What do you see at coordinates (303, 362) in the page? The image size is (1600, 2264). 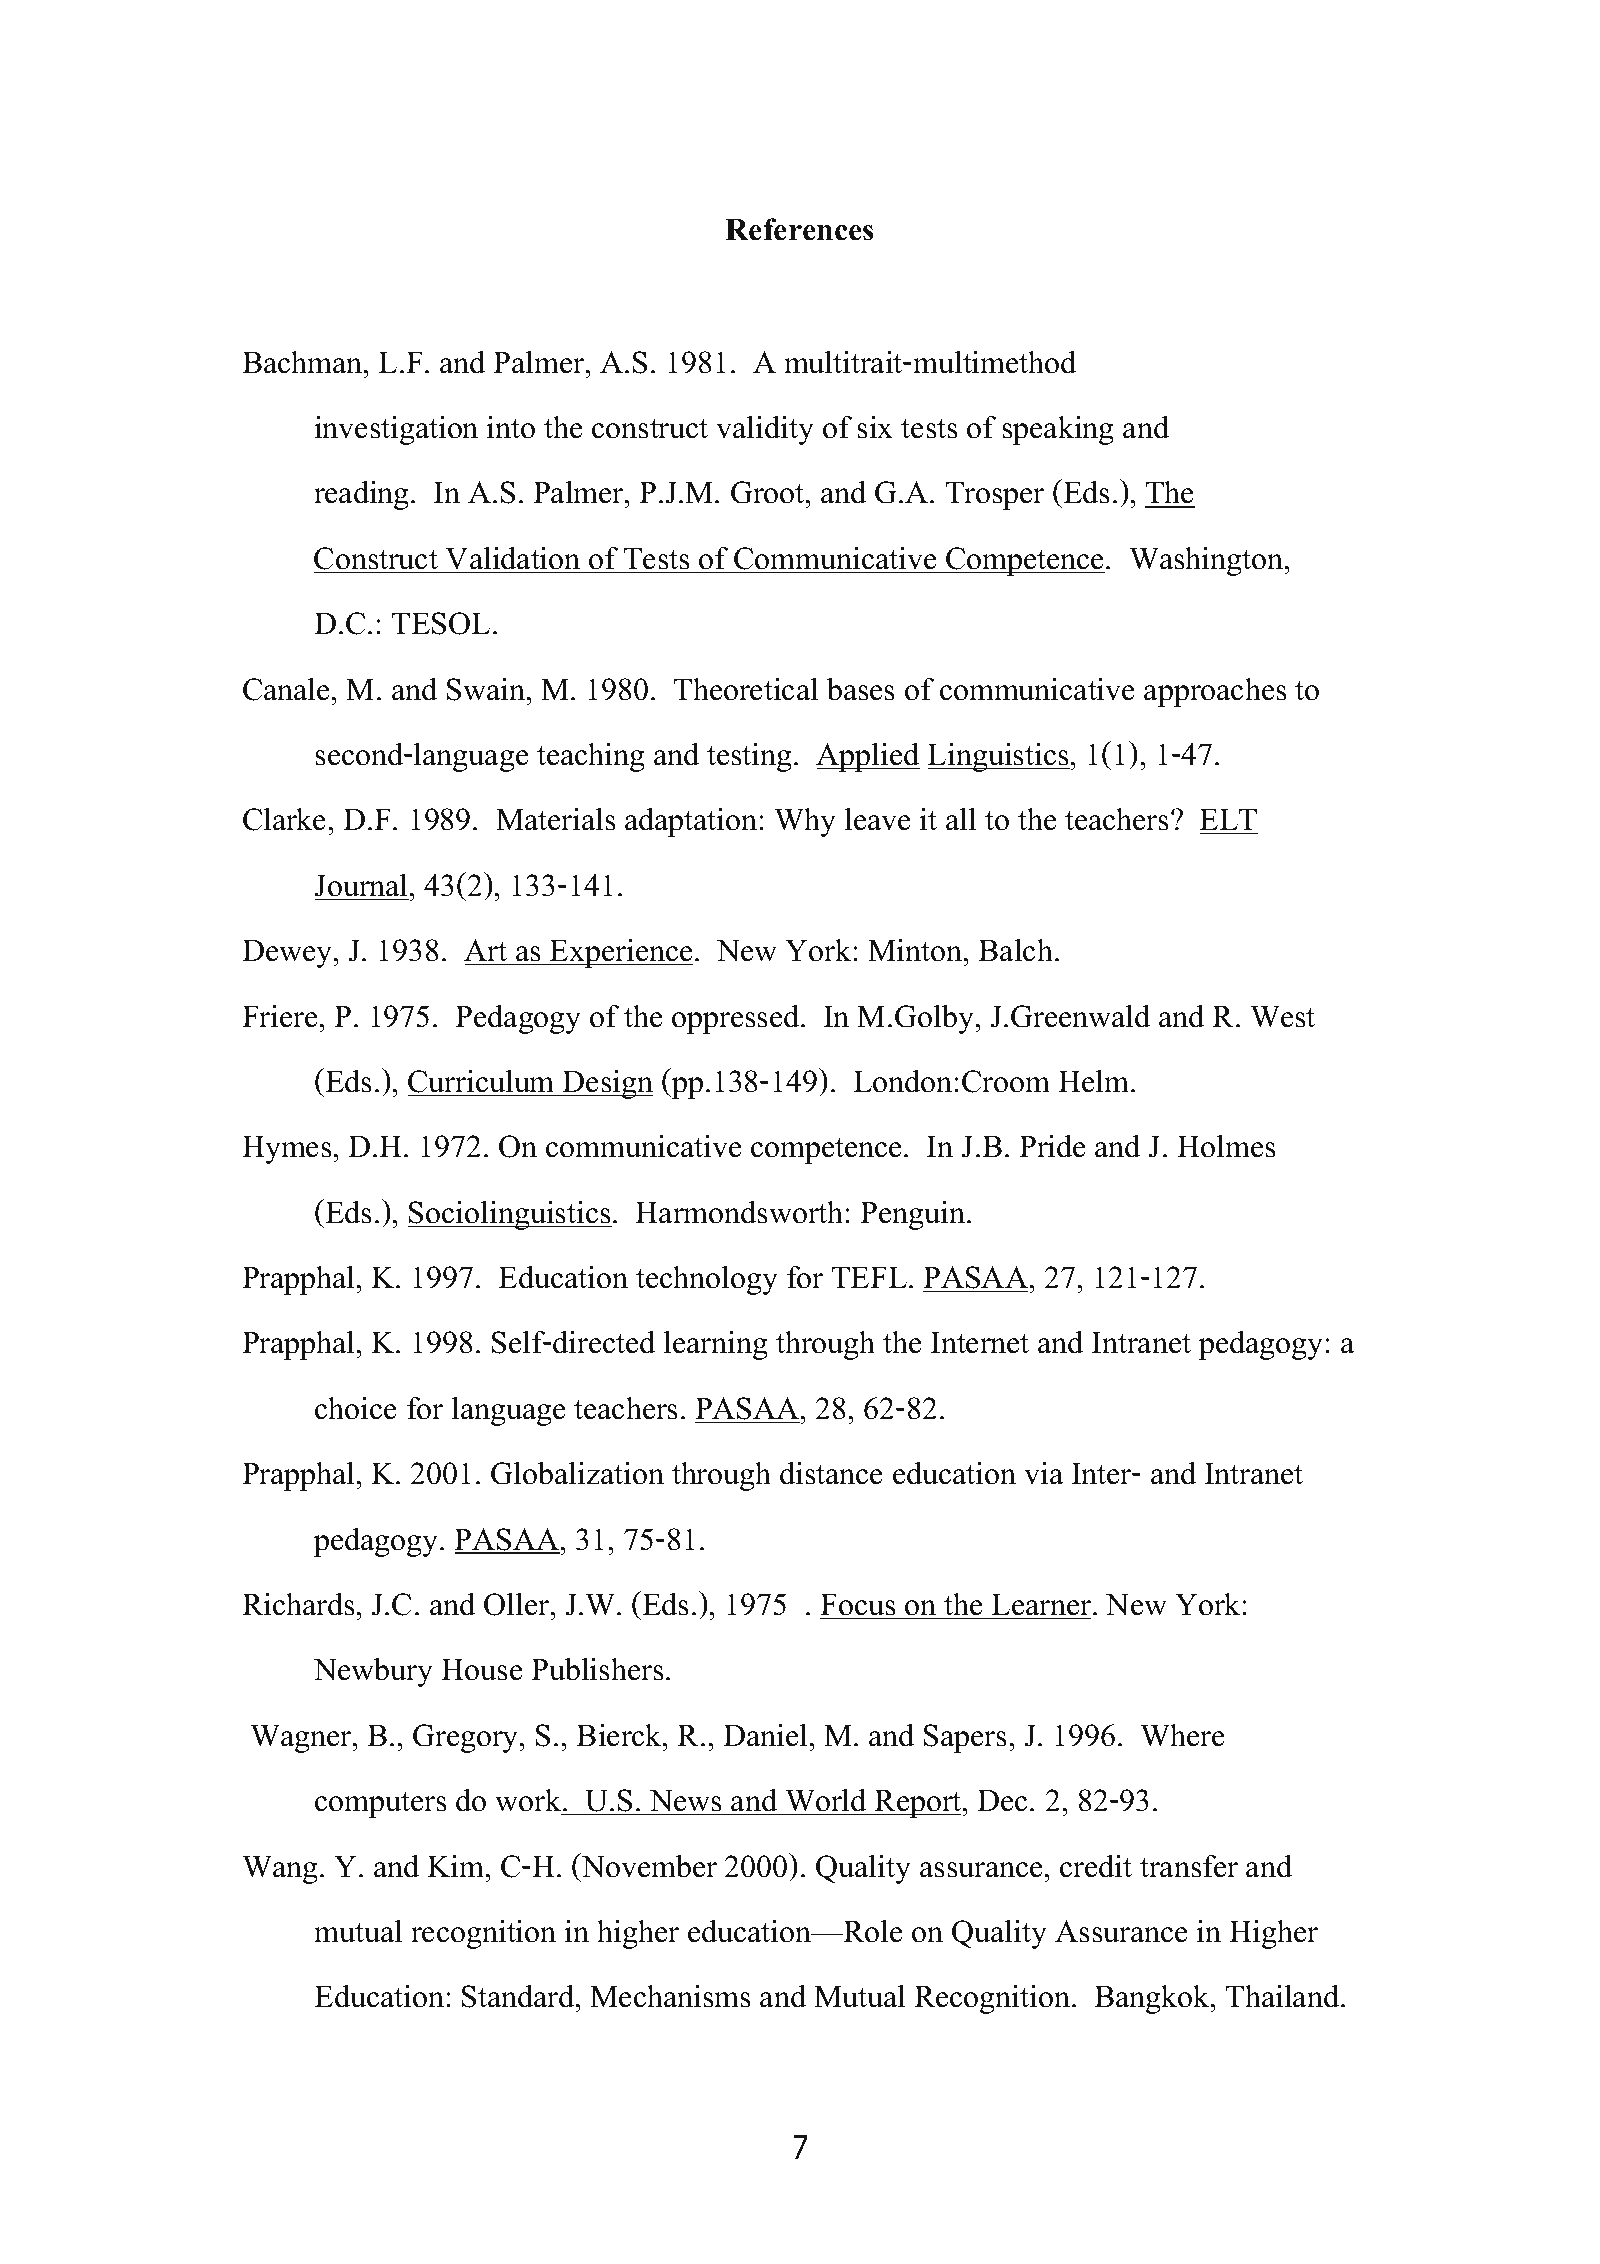 I see `Bachman` at bounding box center [303, 362].
